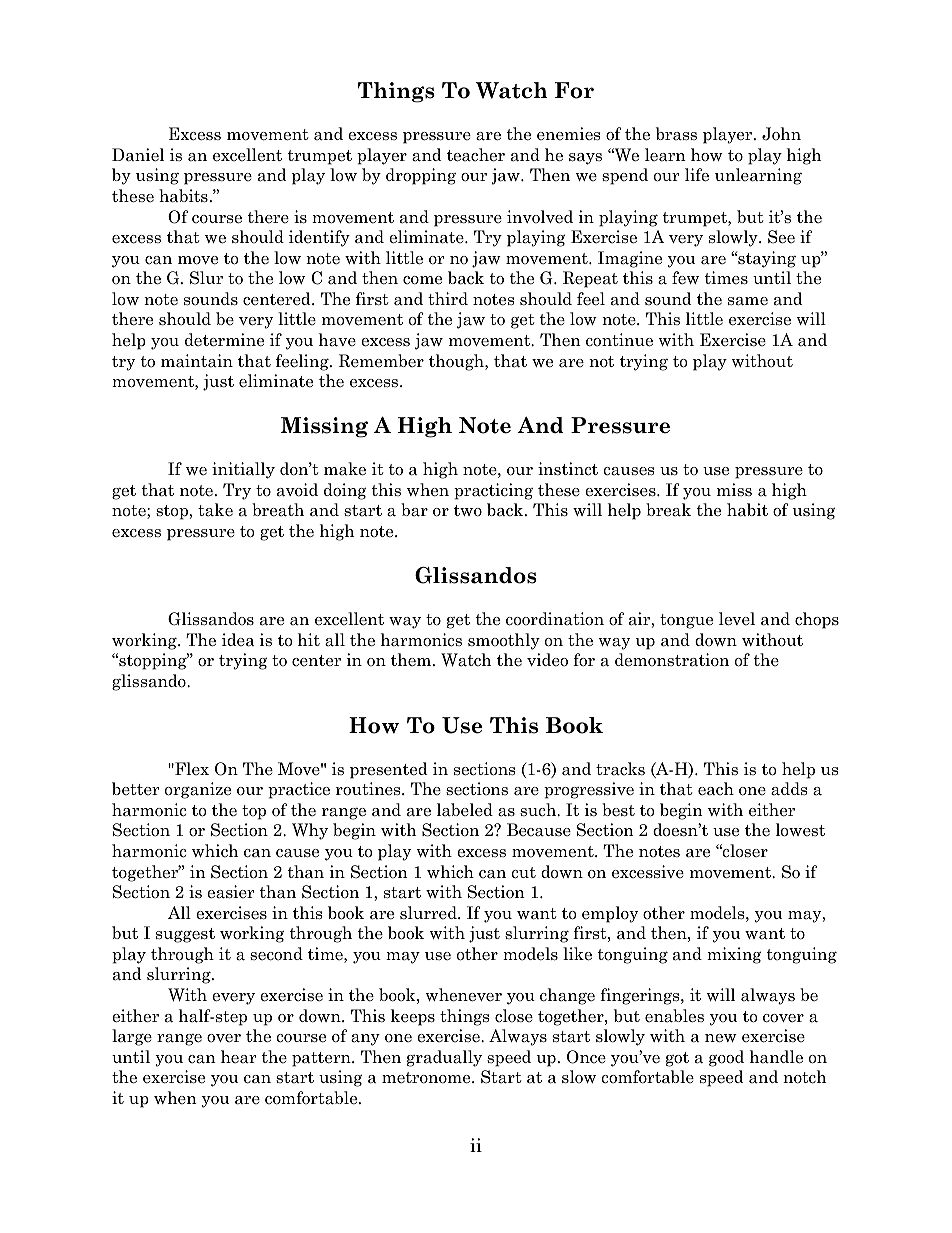  I want to click on Daniel, so click(138, 155).
